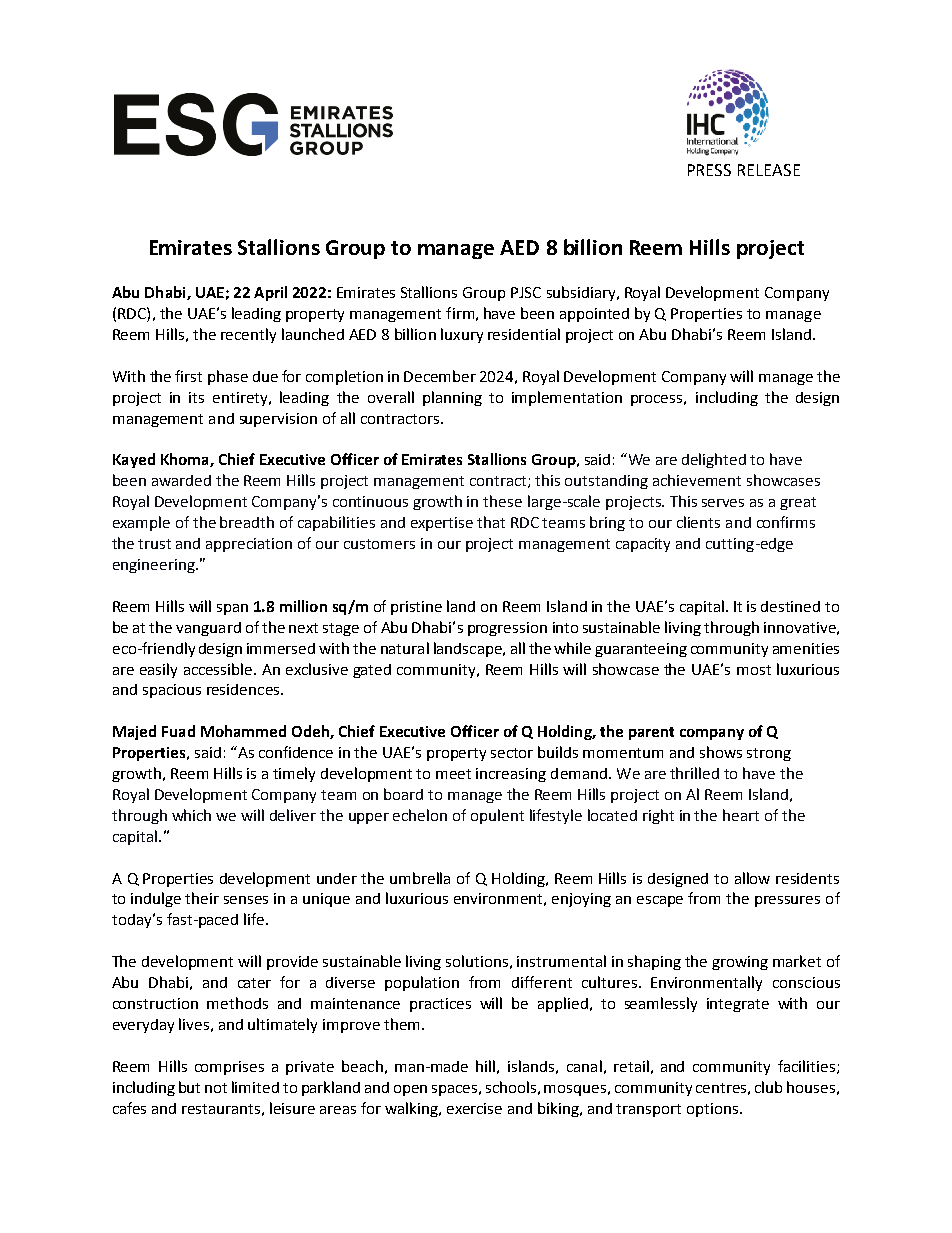  What do you see at coordinates (769, 170) in the screenshot?
I see `RELEASE` at bounding box center [769, 170].
